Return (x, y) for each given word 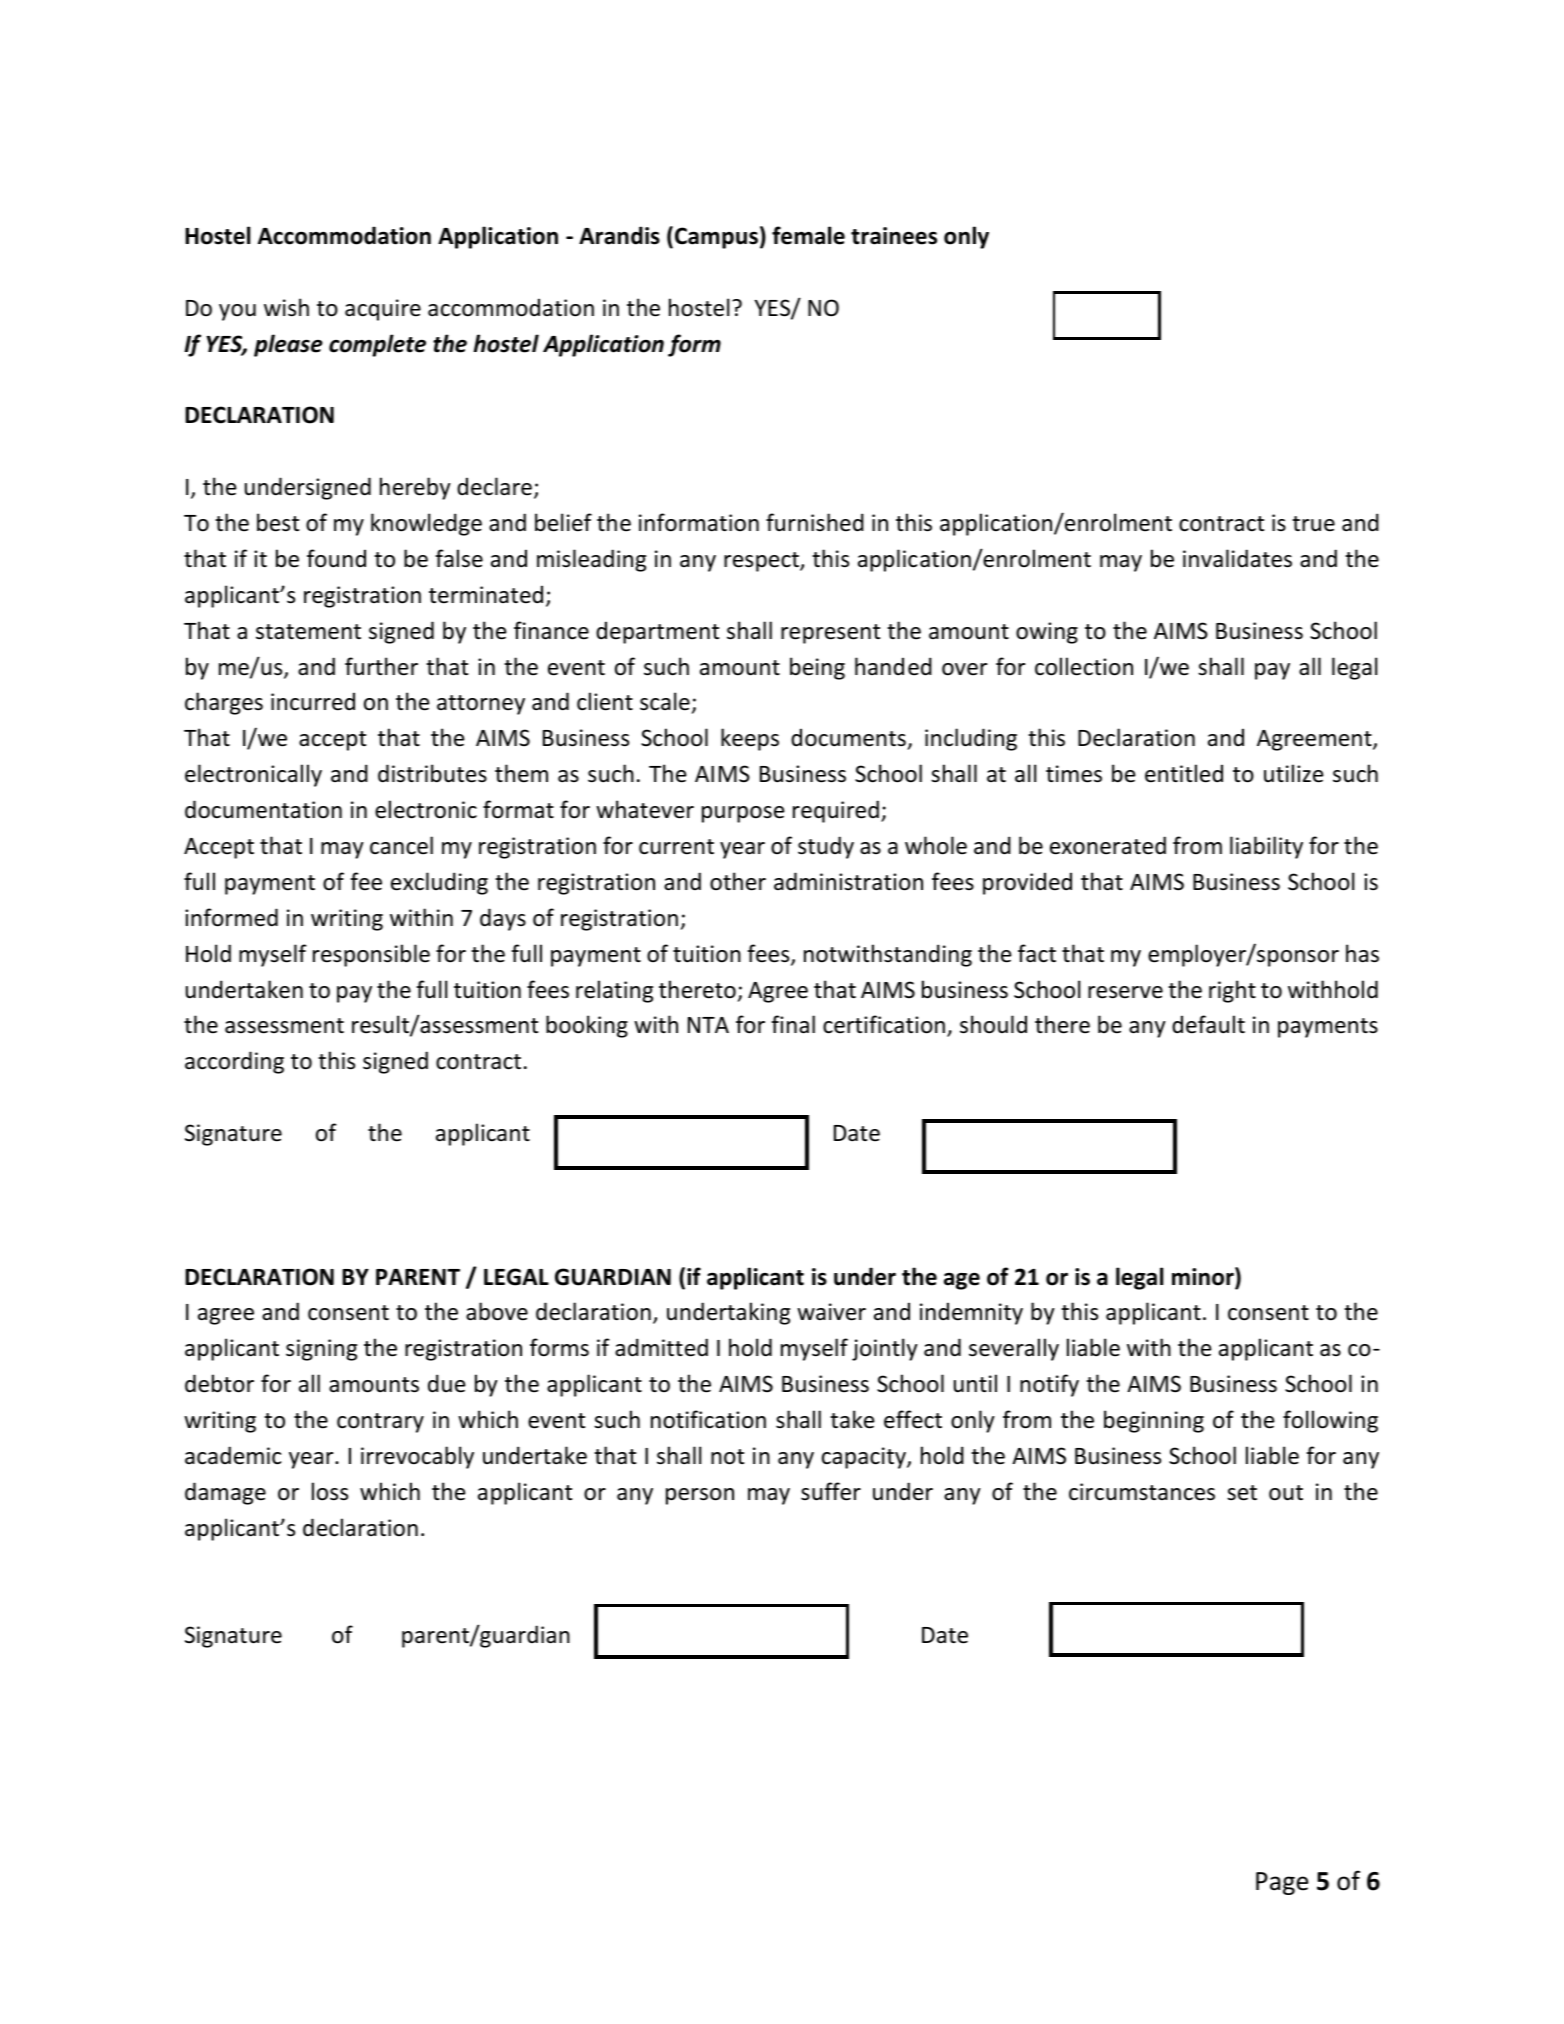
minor (1204, 1277)
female (808, 235)
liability (1266, 847)
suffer (831, 1491)
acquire (383, 310)
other (738, 881)
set (1242, 1493)
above (497, 1311)
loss (330, 1491)
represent (830, 634)
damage (225, 1493)
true (1313, 524)
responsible (371, 955)
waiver (831, 1312)
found (336, 558)
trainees (894, 236)
